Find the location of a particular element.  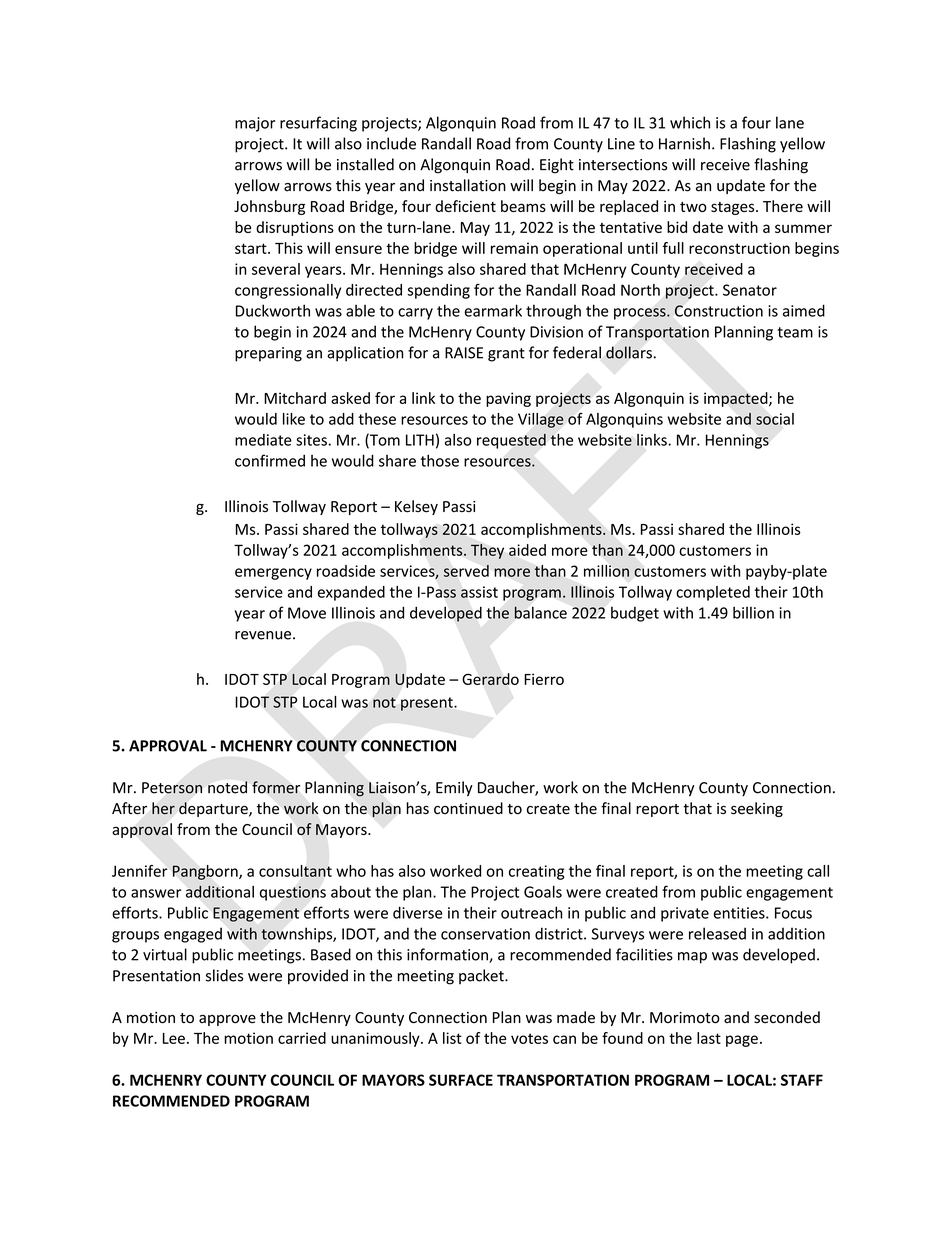

private is located at coordinates (685, 914).
